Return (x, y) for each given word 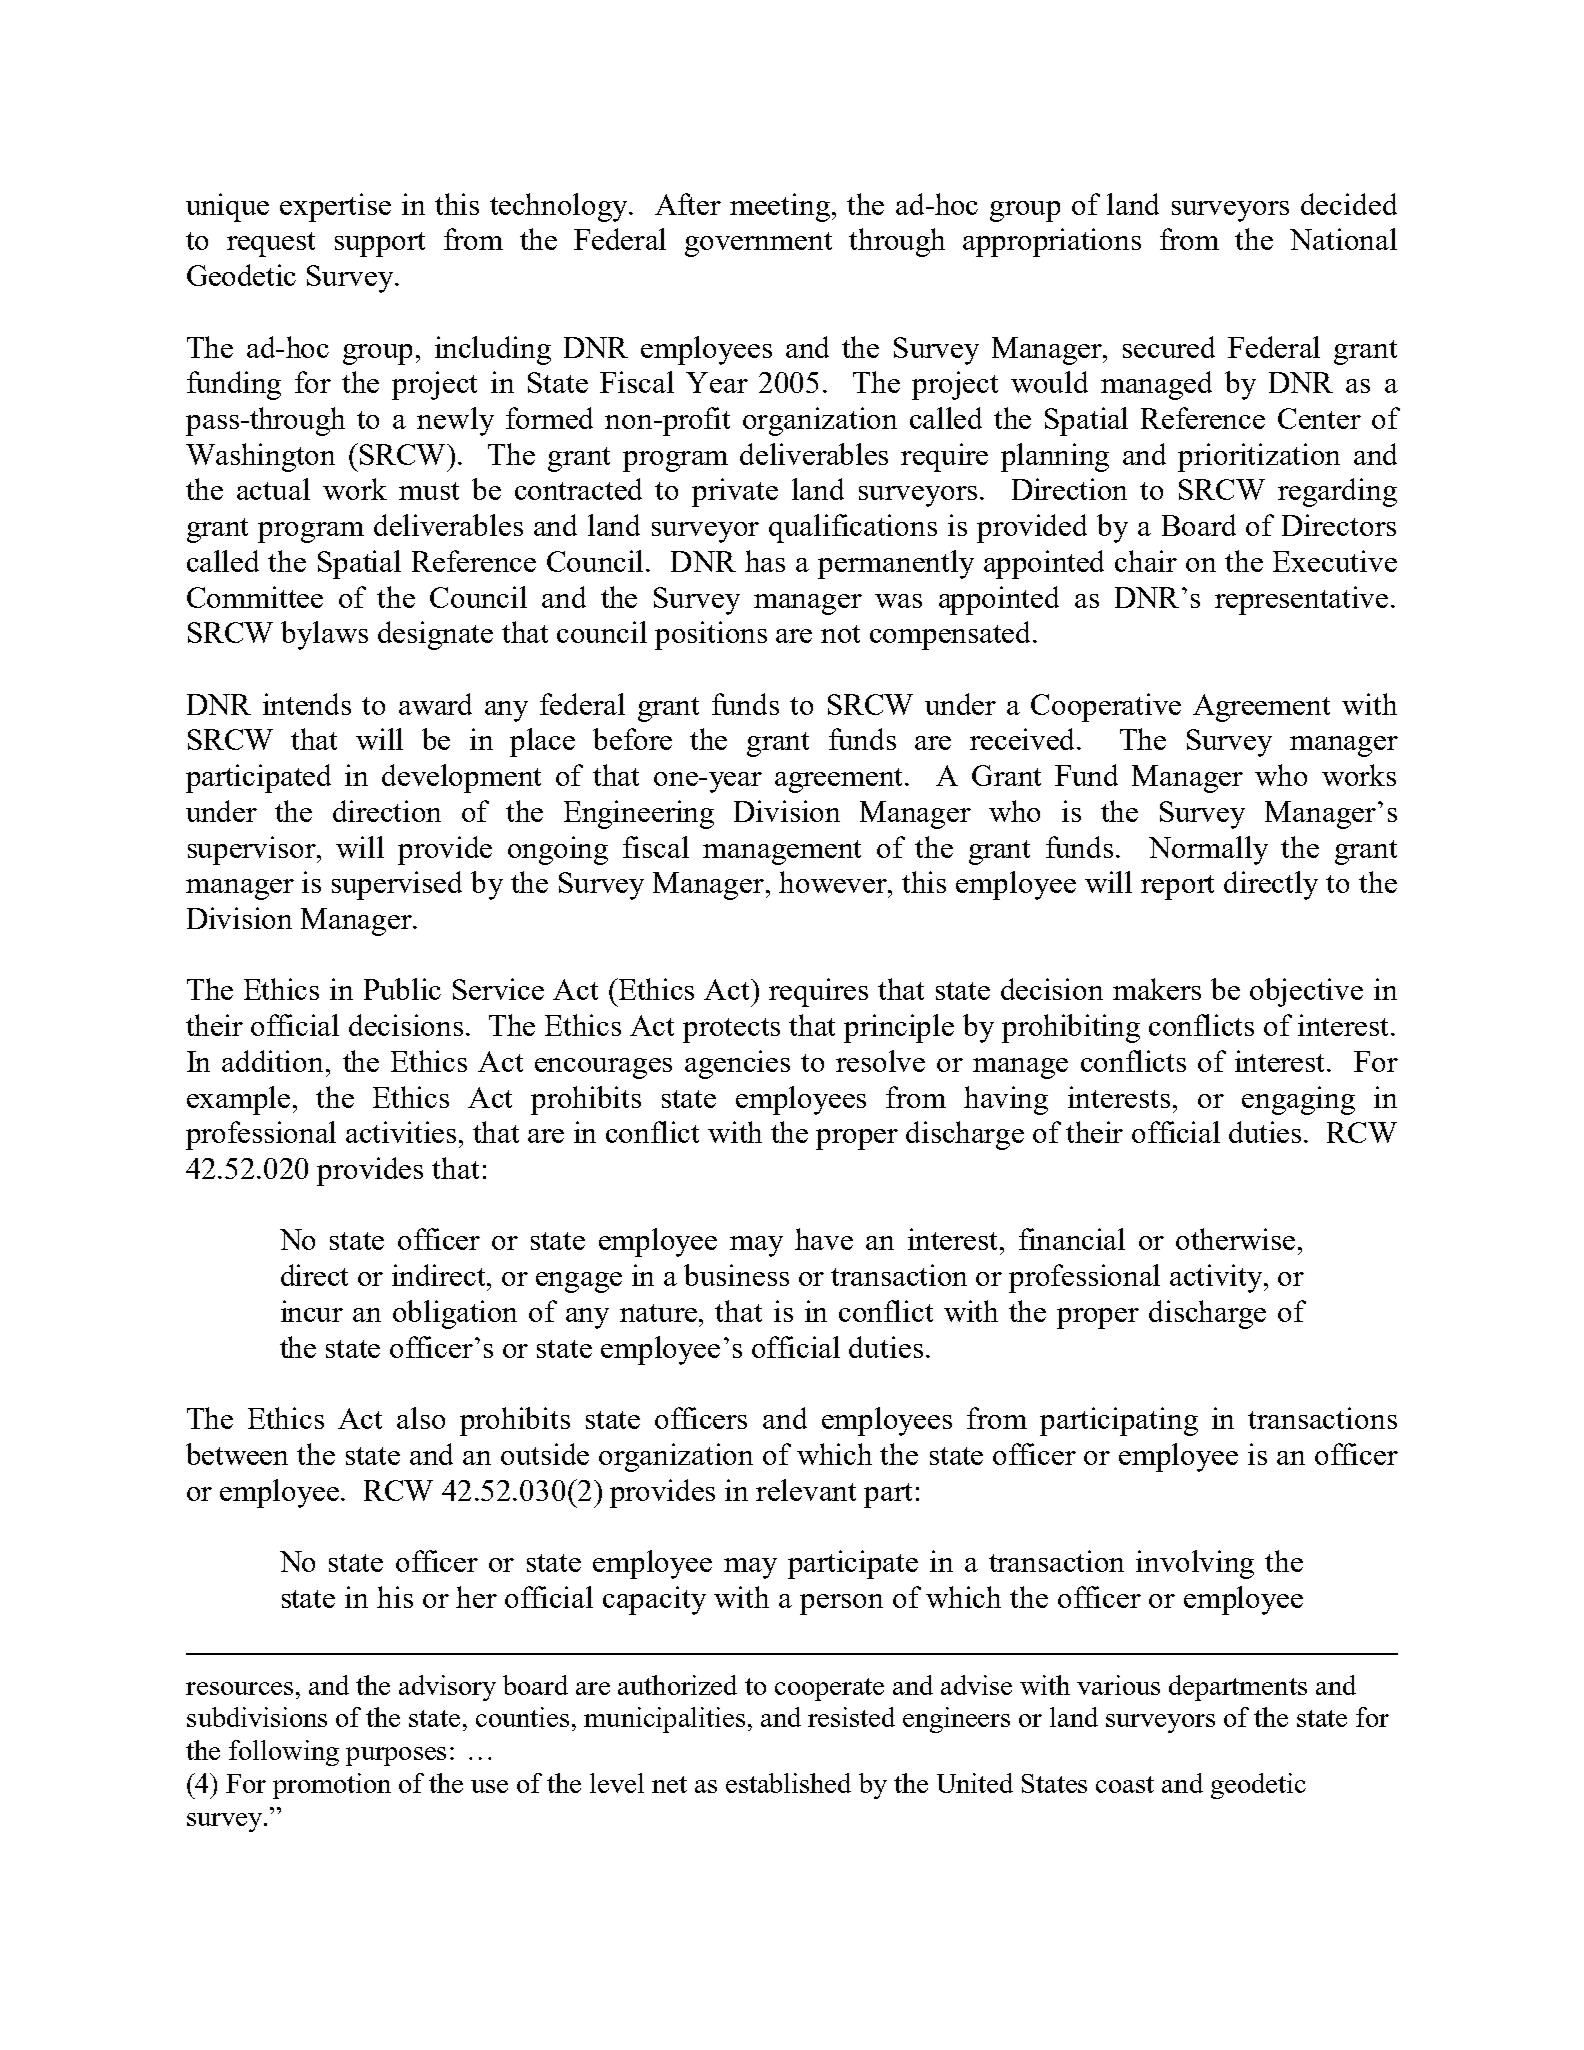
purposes (396, 1756)
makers (1157, 989)
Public (402, 989)
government (758, 244)
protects (731, 1030)
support (380, 244)
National (1343, 239)
